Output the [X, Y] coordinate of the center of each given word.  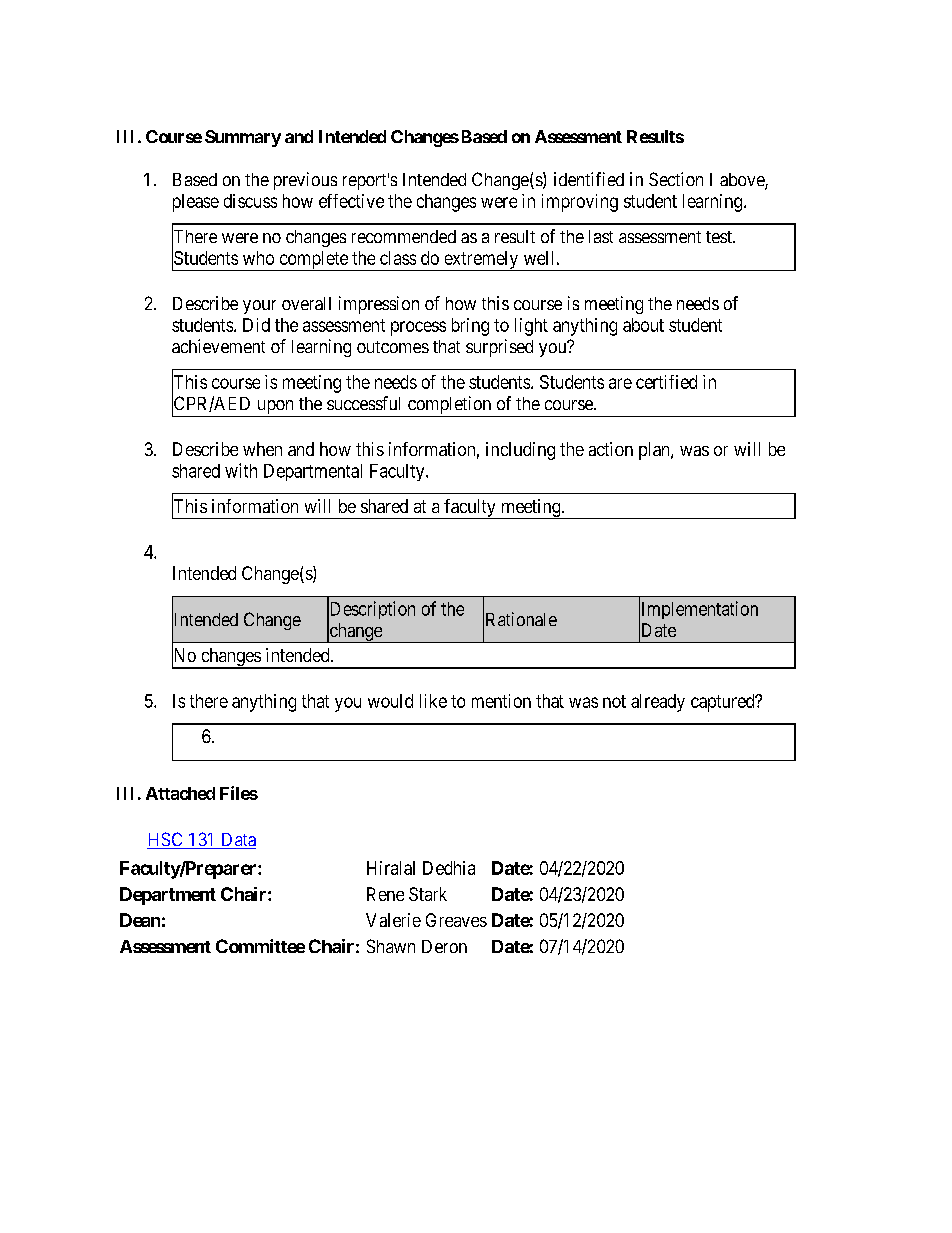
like [433, 701]
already [658, 703]
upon [275, 408]
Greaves [456, 920]
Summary [243, 138]
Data [237, 841]
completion [449, 406]
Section [676, 179]
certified [666, 382]
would [390, 701]
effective [351, 201]
